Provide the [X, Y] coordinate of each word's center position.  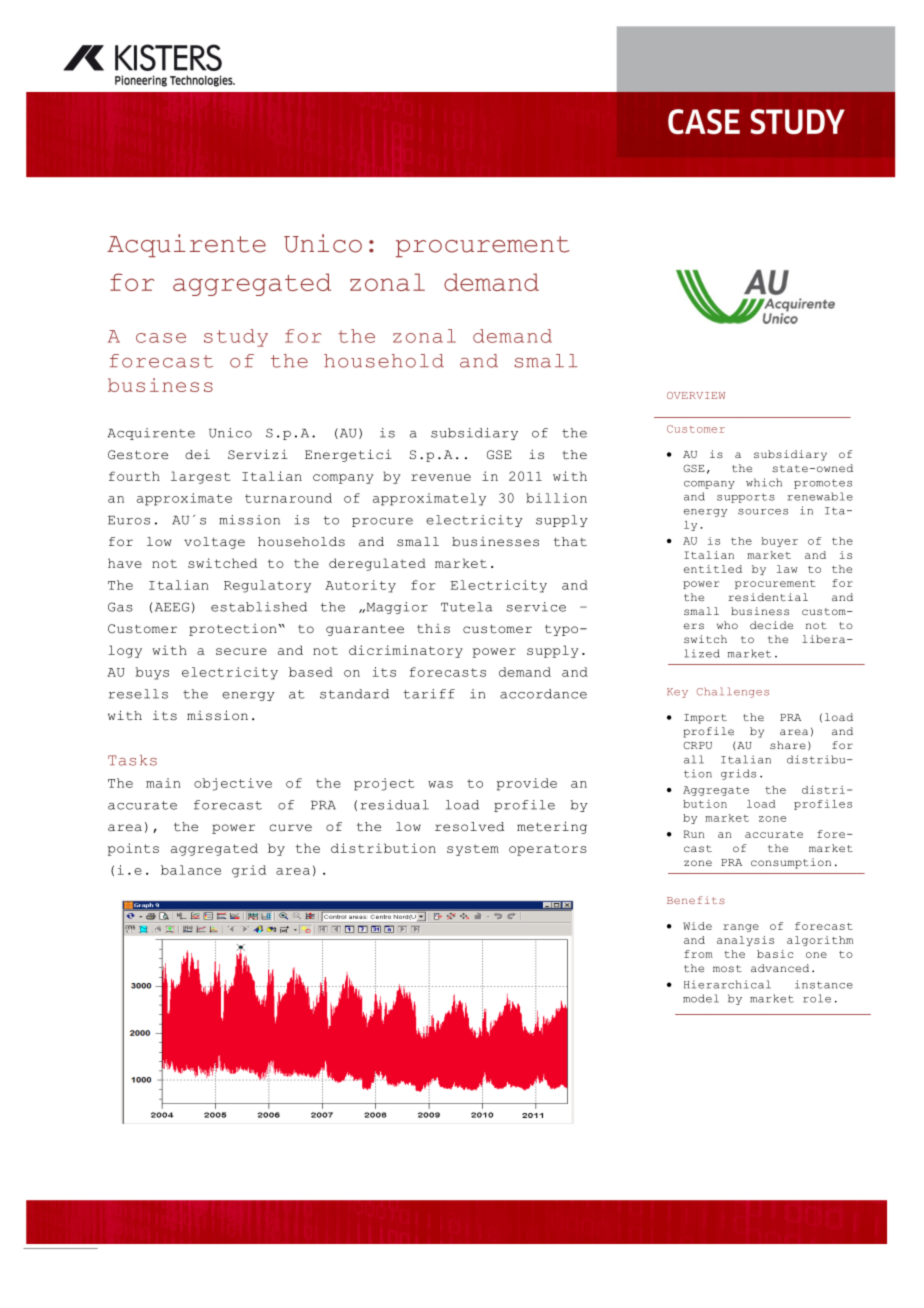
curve [291, 828]
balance [191, 870]
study [236, 338]
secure [241, 651]
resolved [469, 827]
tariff [429, 694]
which [764, 482]
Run [694, 834]
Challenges [733, 692]
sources [763, 512]
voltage [214, 543]
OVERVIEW [696, 395]
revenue [441, 477]
